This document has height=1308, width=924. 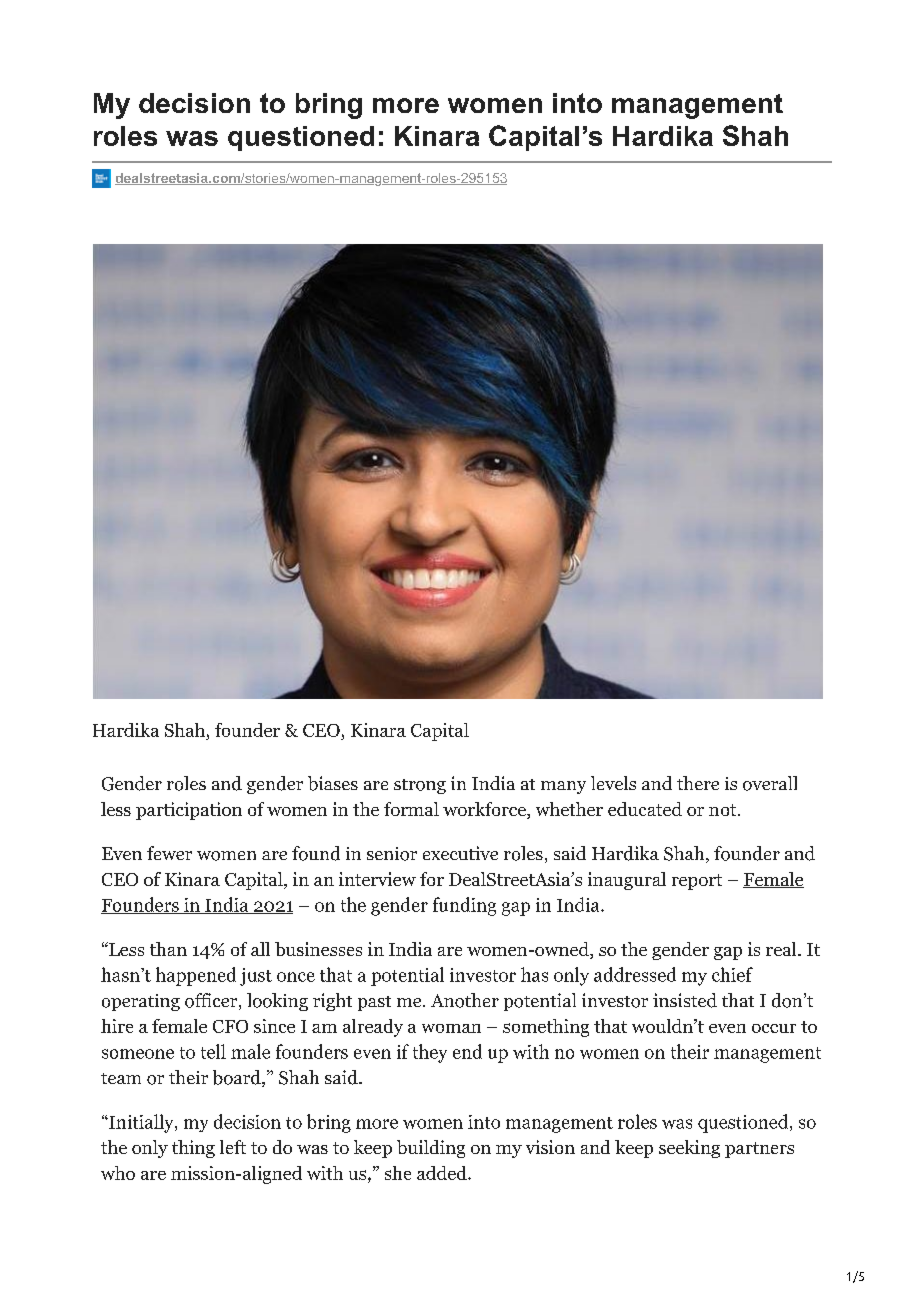 I want to click on Another, so click(x=465, y=1000).
